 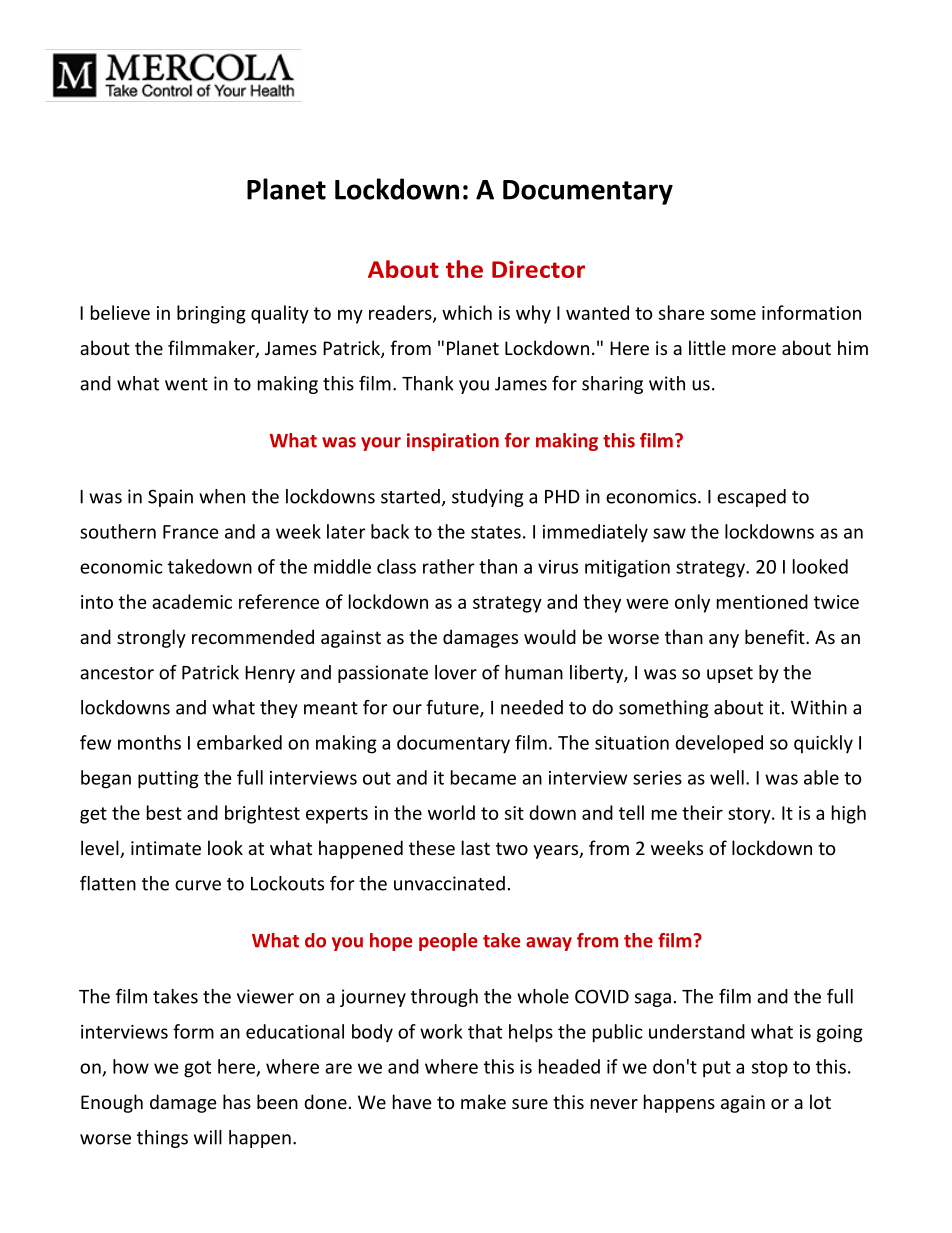 I want to click on bringing, so click(x=211, y=314).
